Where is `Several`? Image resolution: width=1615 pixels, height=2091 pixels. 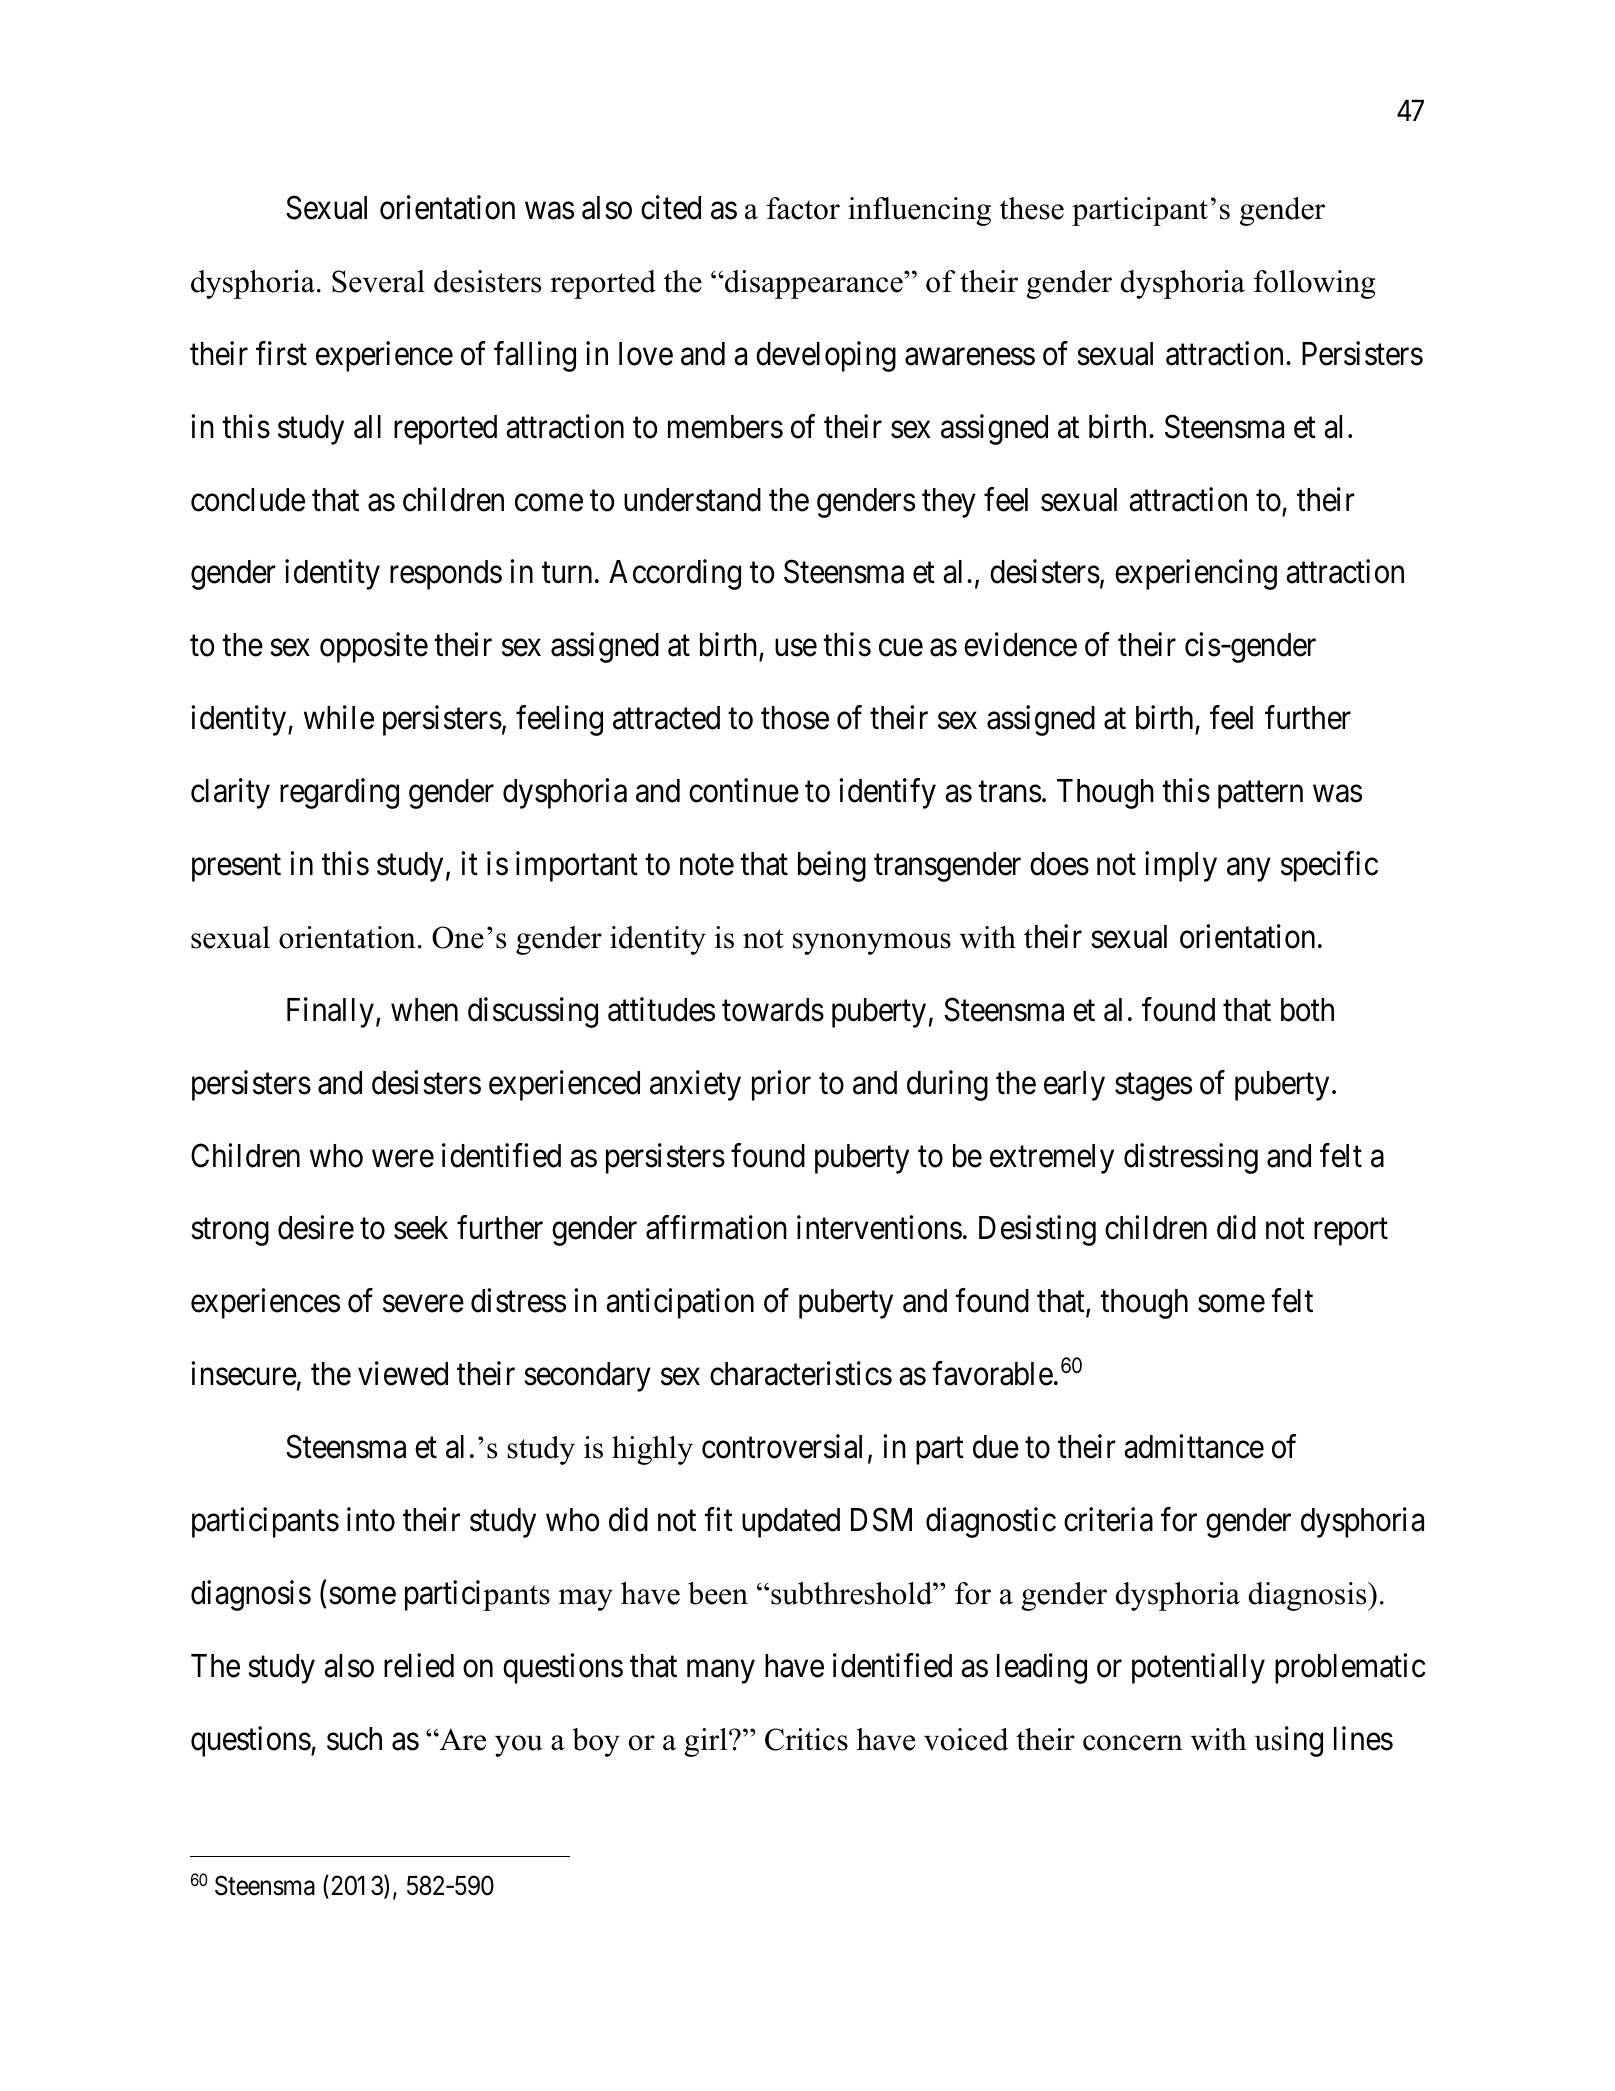
Several is located at coordinates (378, 281).
